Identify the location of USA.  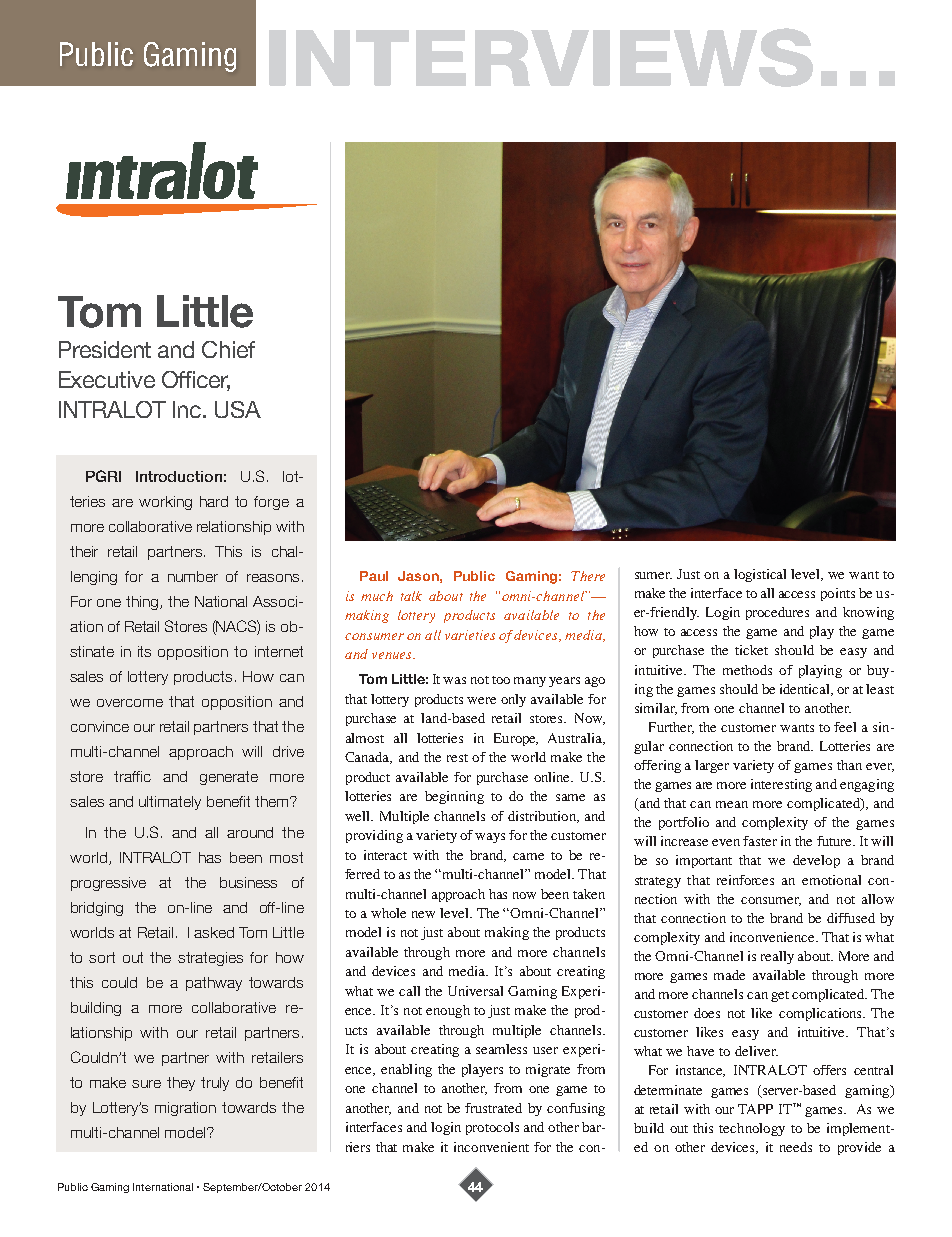
(238, 409).
